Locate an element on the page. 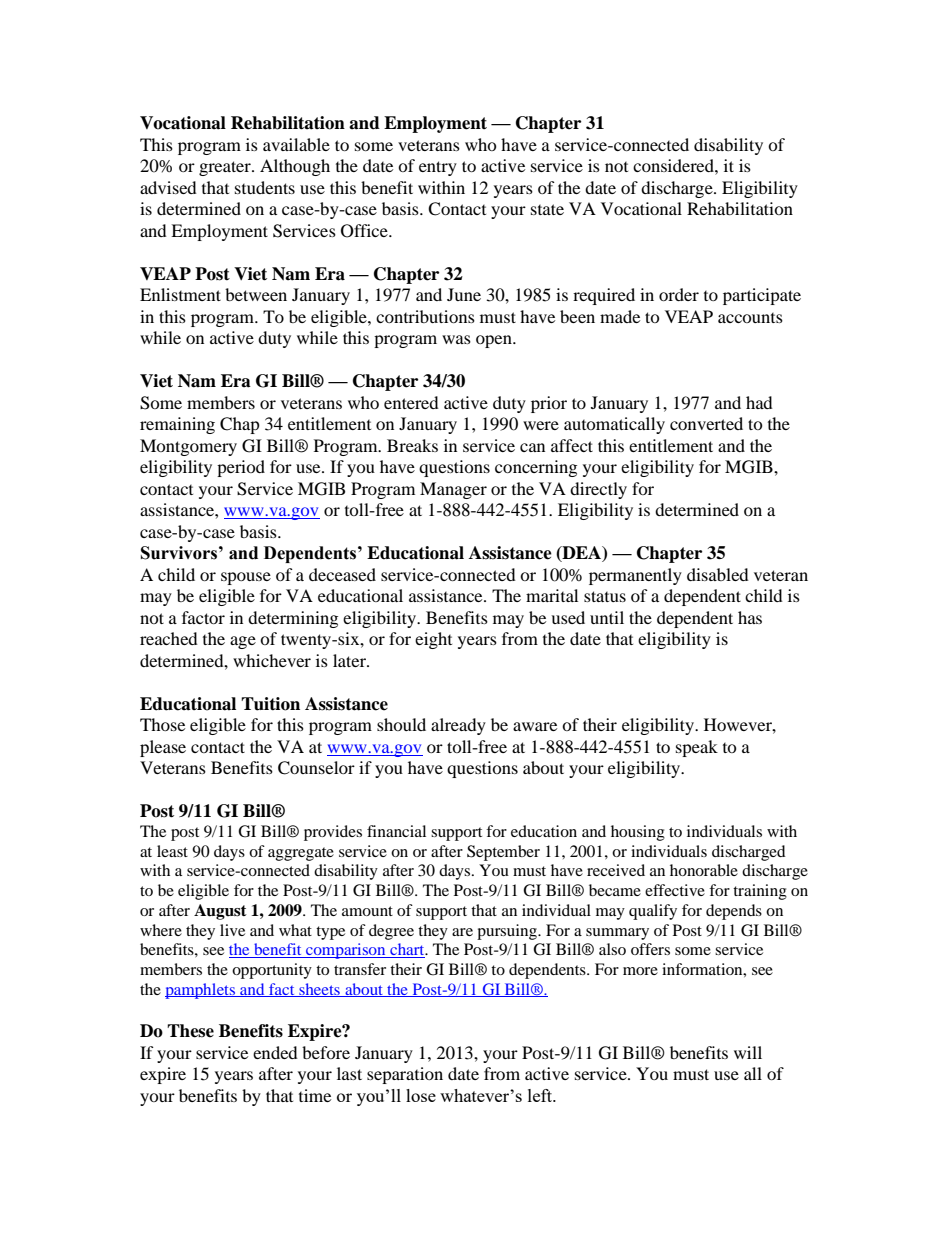 This page has width=952, height=1233. ended is located at coordinates (275, 1052).
